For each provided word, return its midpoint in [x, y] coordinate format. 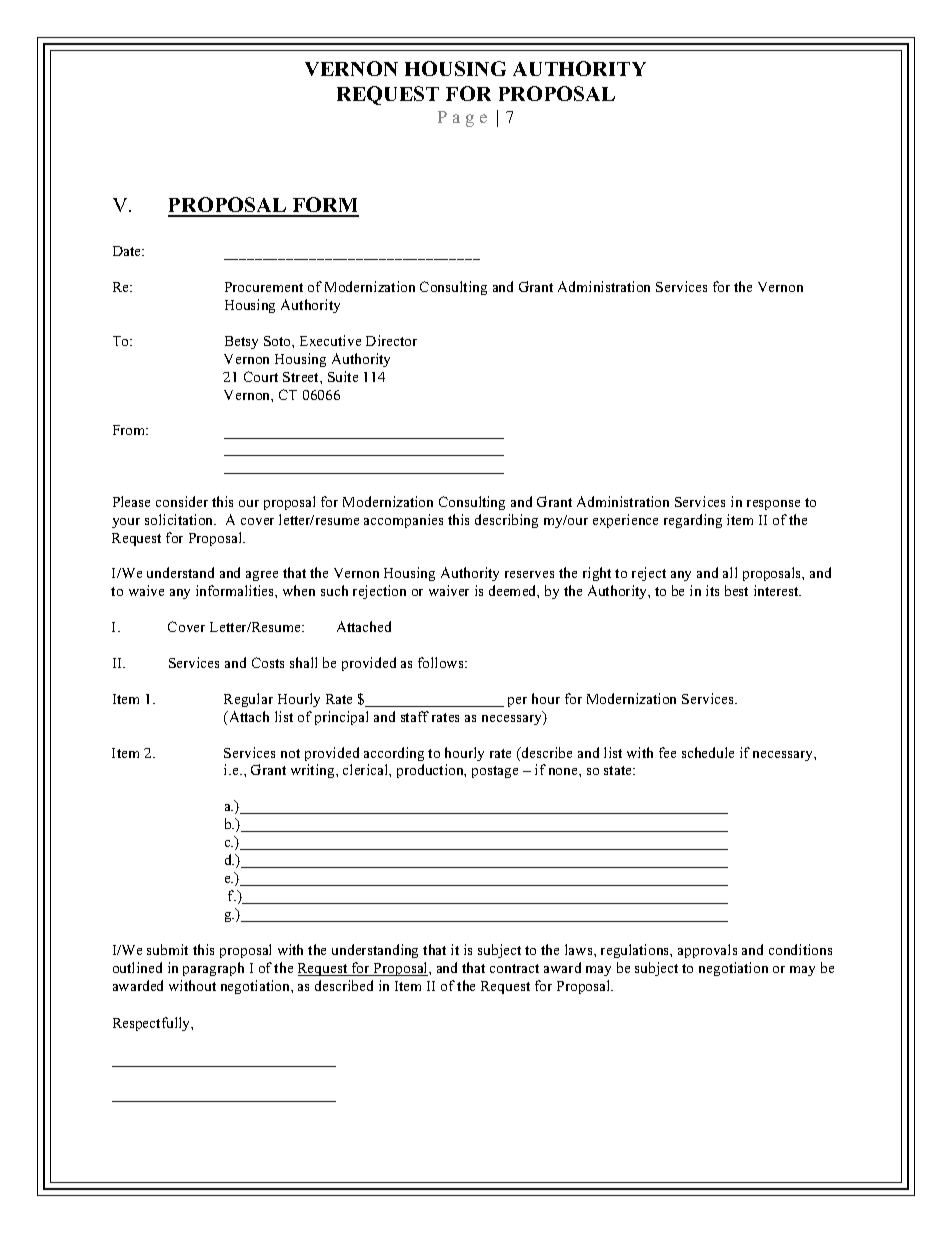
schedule [708, 752]
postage [495, 772]
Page [462, 119]
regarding [693, 521]
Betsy [241, 342]
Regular [248, 700]
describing [506, 521]
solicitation [180, 519]
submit [167, 949]
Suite [343, 376]
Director [391, 340]
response [773, 505]
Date [128, 251]
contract [514, 968]
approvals [707, 951]
